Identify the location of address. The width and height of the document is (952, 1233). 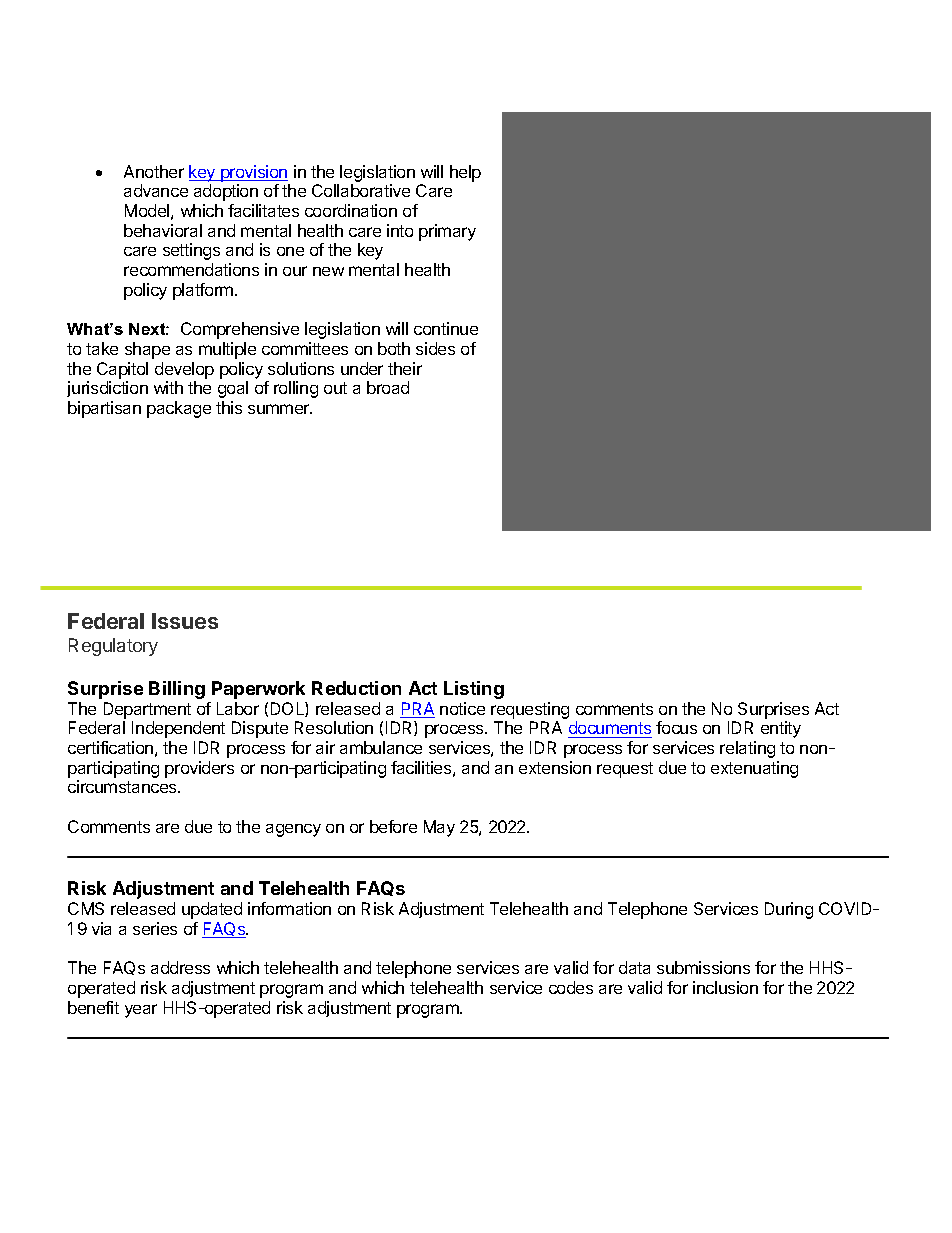
(180, 967).
